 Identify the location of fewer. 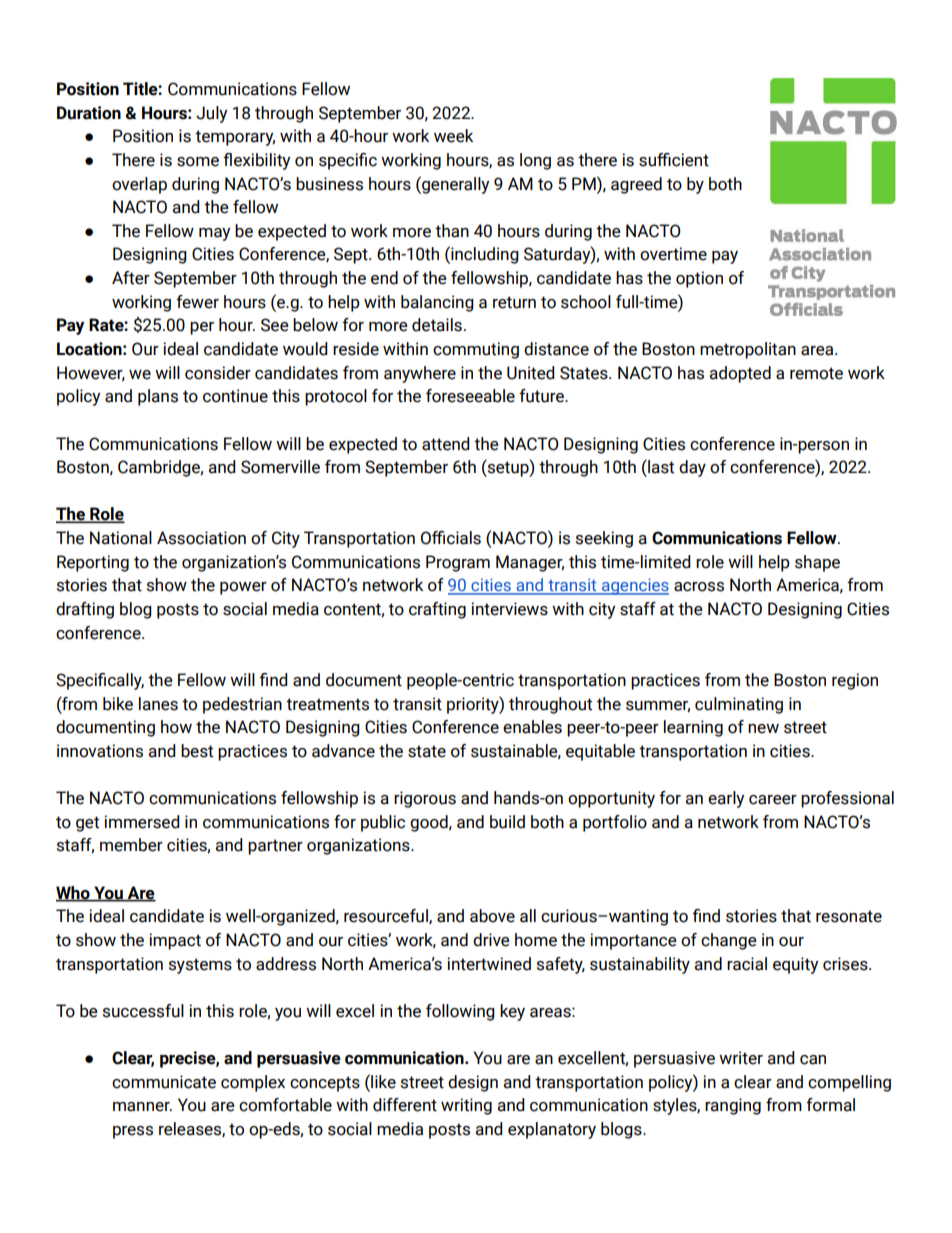
(197, 302).
